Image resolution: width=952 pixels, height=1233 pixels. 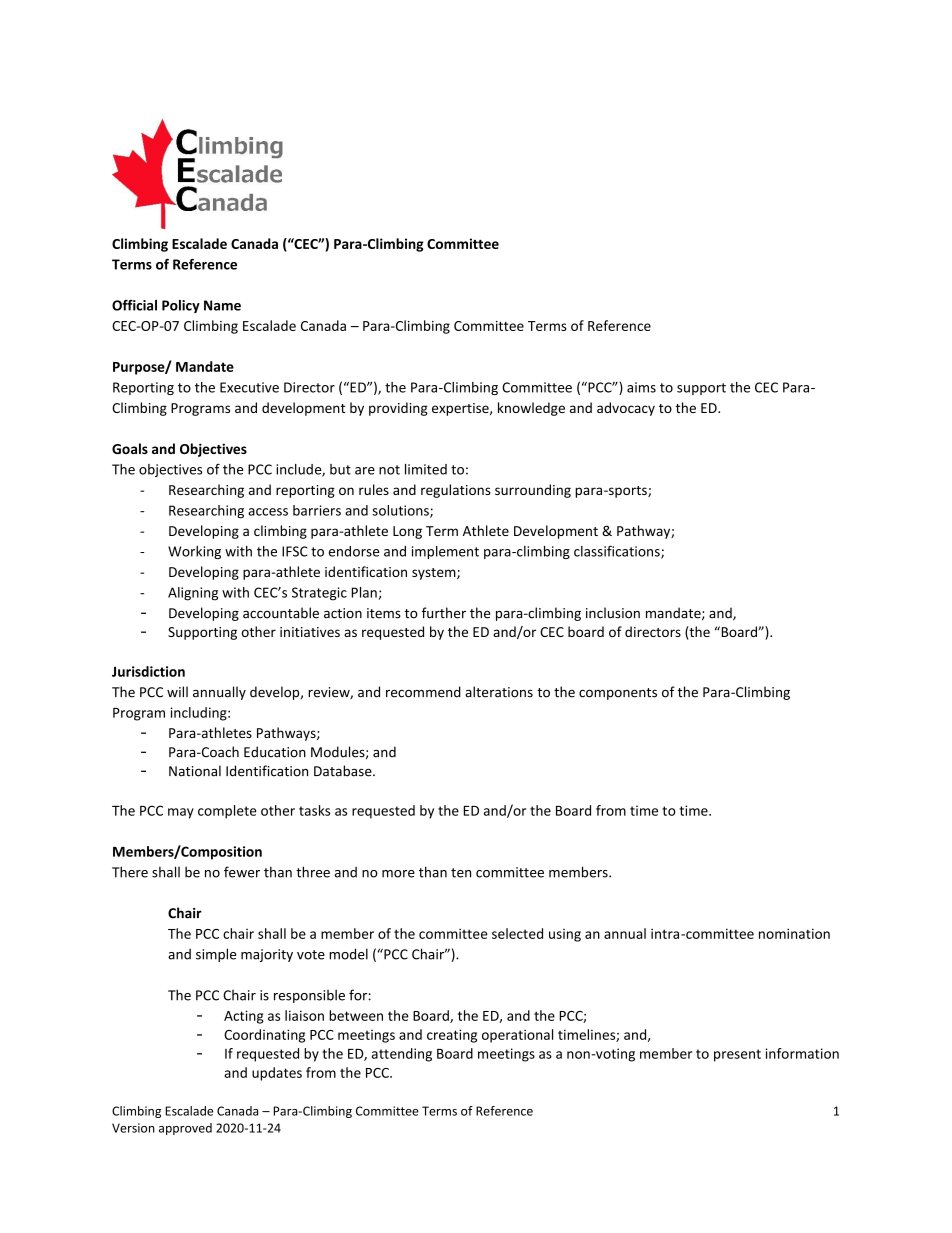 What do you see at coordinates (531, 409) in the screenshot?
I see `knowledge` at bounding box center [531, 409].
